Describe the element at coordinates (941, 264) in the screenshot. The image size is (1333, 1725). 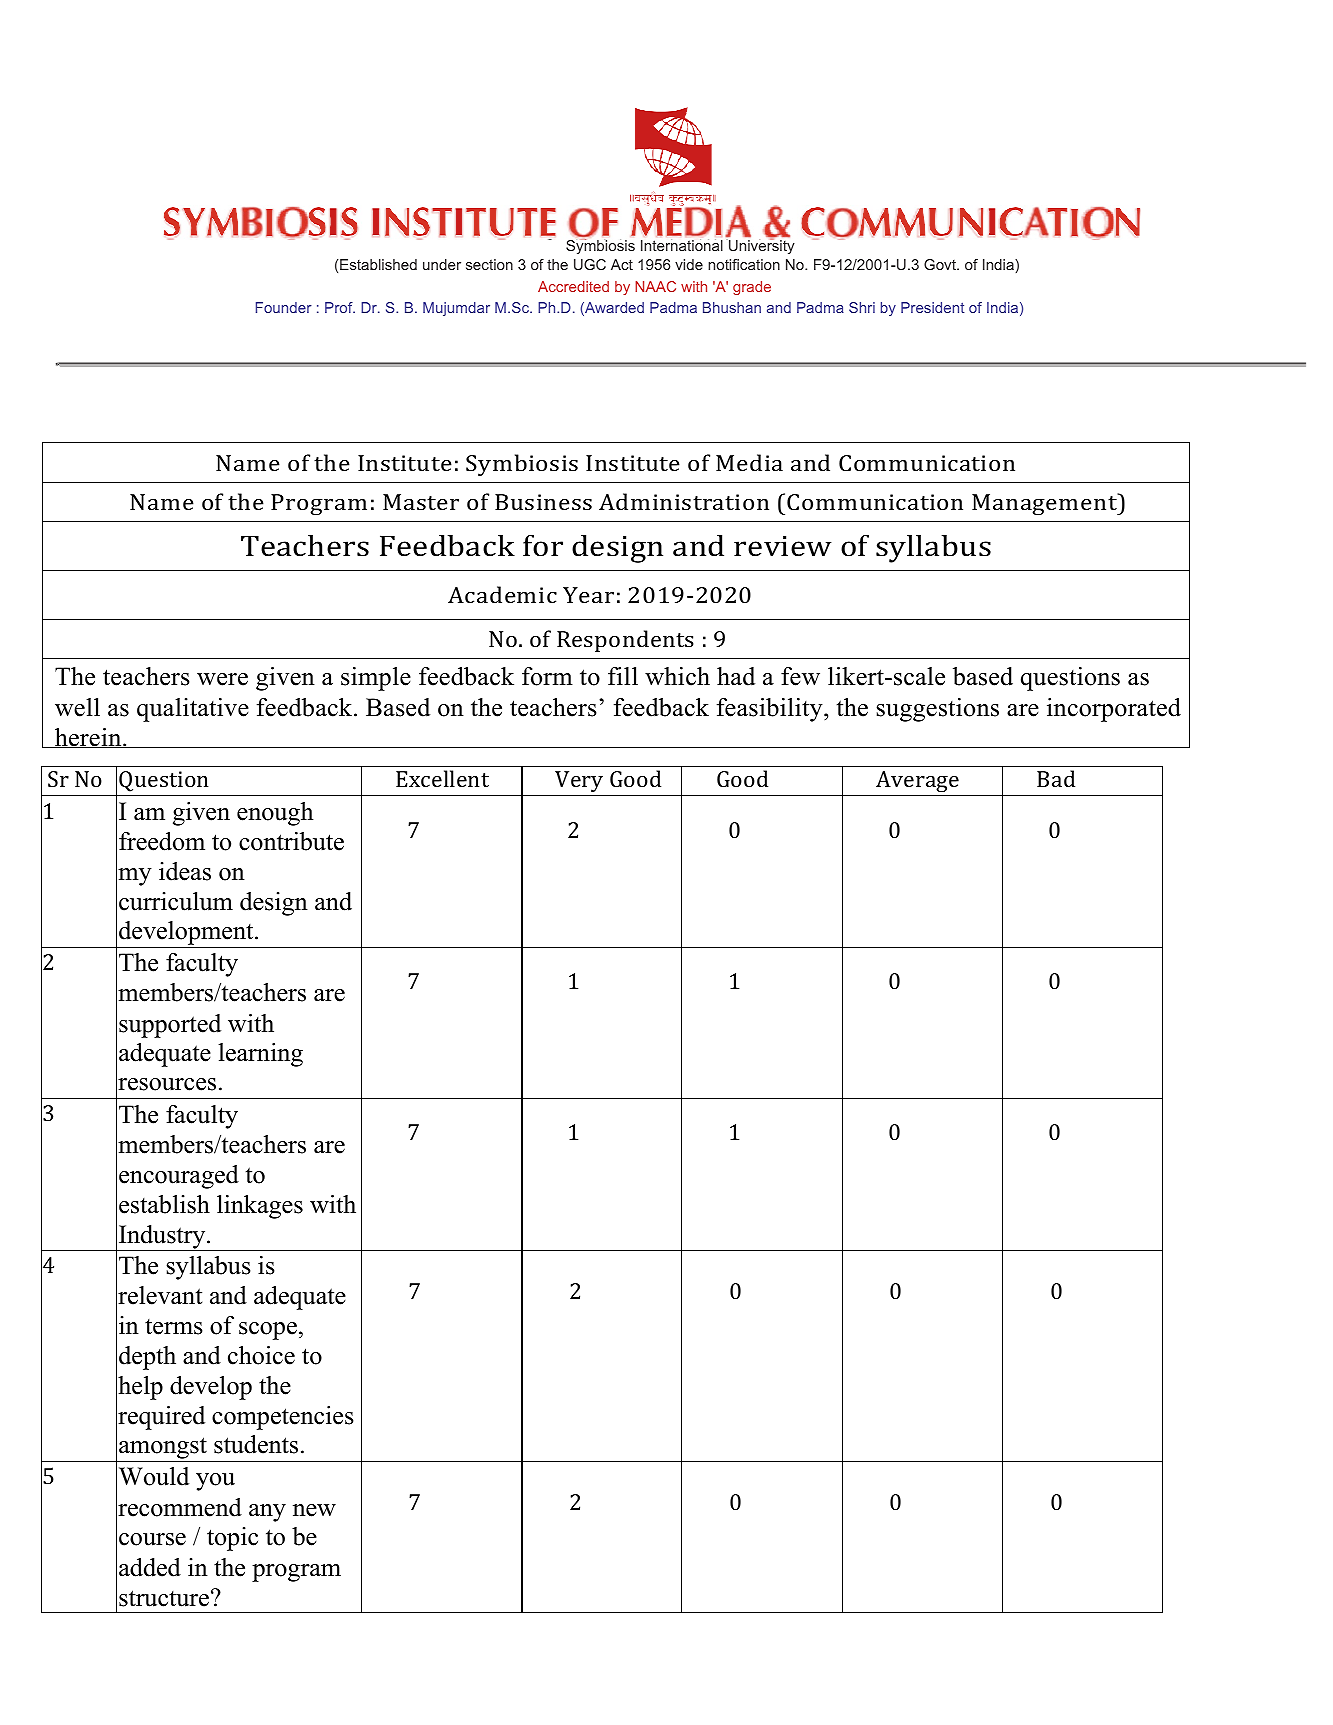
I see `Govt` at that location.
